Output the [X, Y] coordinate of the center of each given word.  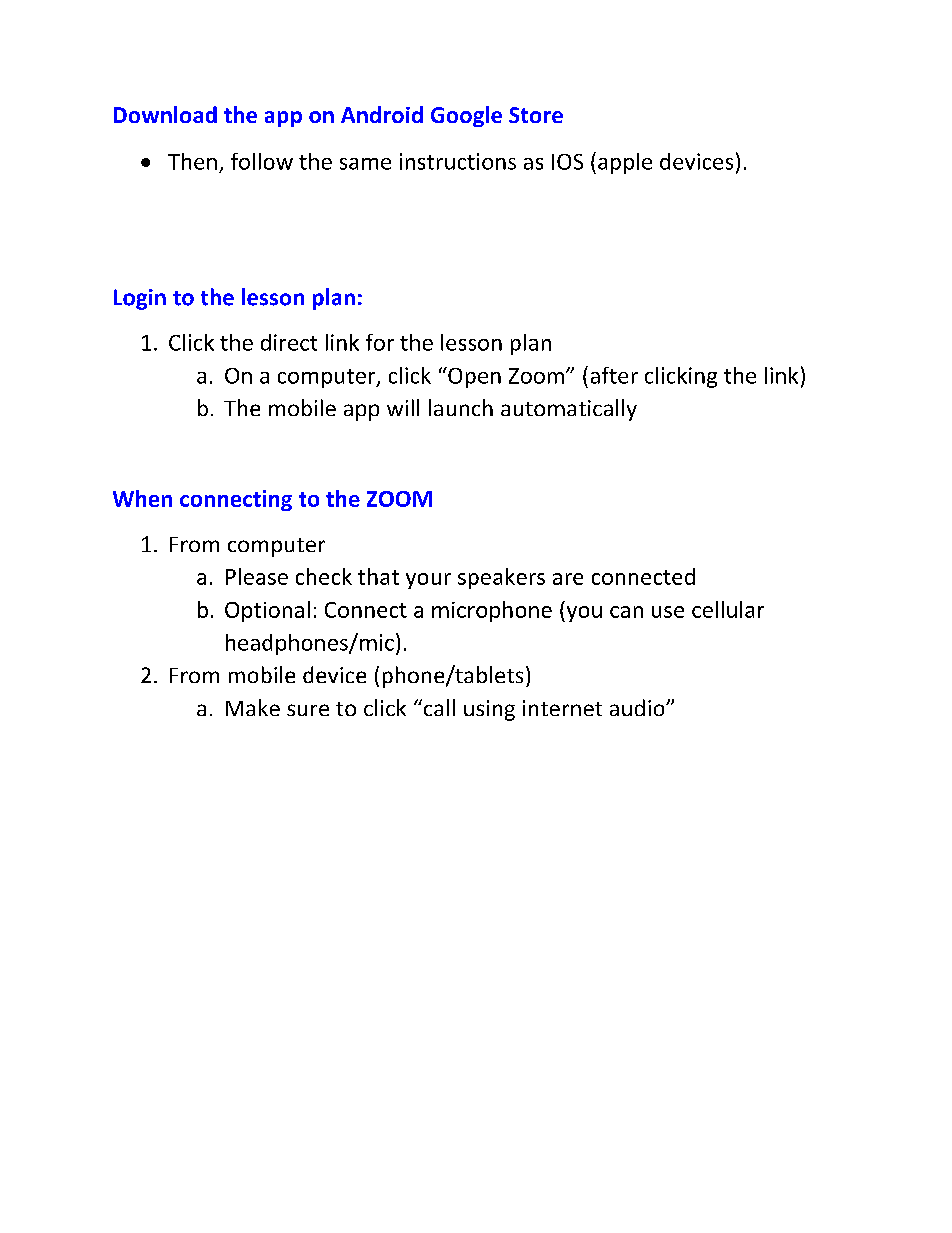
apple [625, 163]
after [614, 375]
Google [466, 116]
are [568, 579]
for [380, 342]
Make [253, 707]
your [428, 581]
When [142, 498]
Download [165, 114]
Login [140, 299]
